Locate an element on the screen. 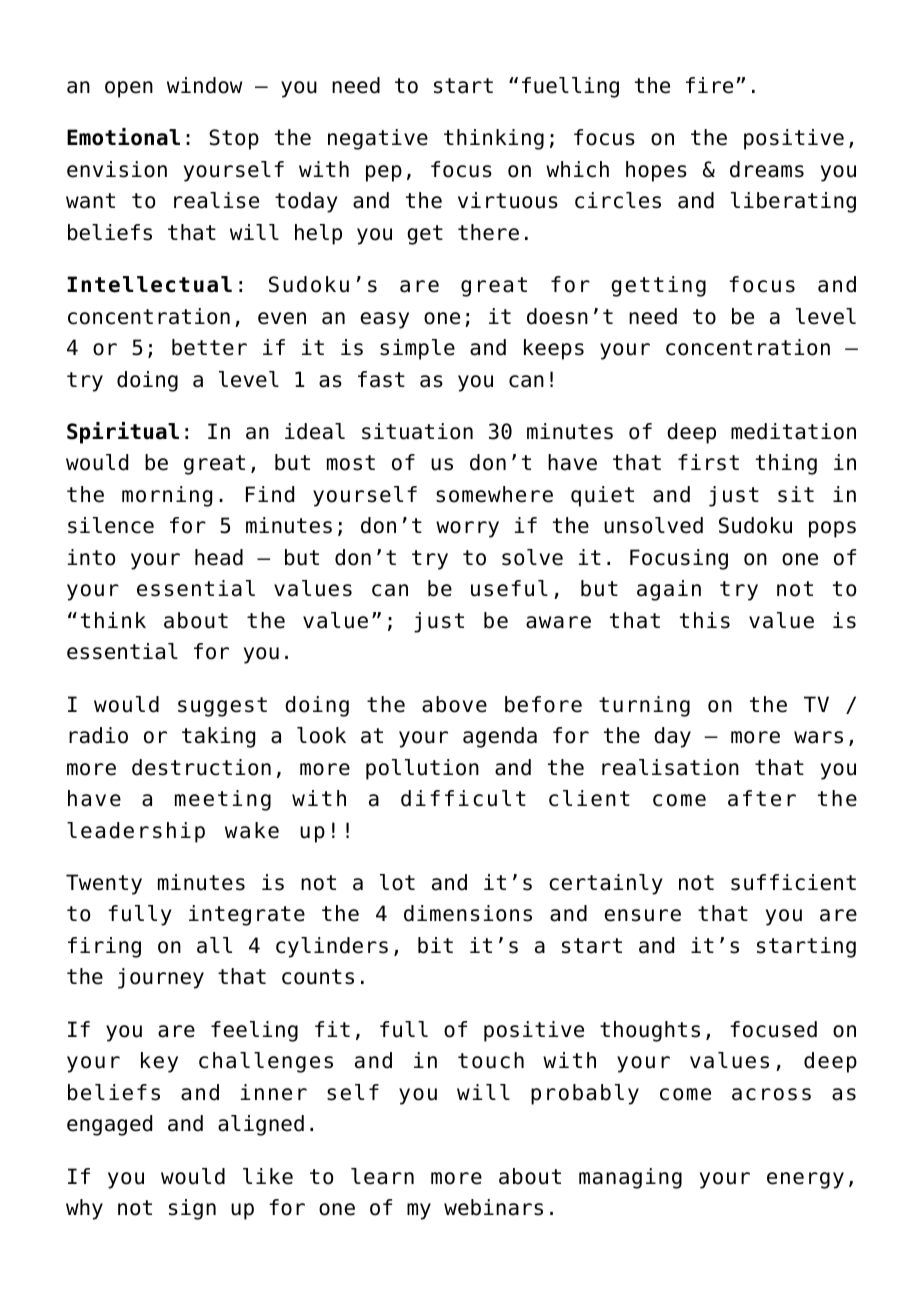  sign is located at coordinates (192, 1209).
